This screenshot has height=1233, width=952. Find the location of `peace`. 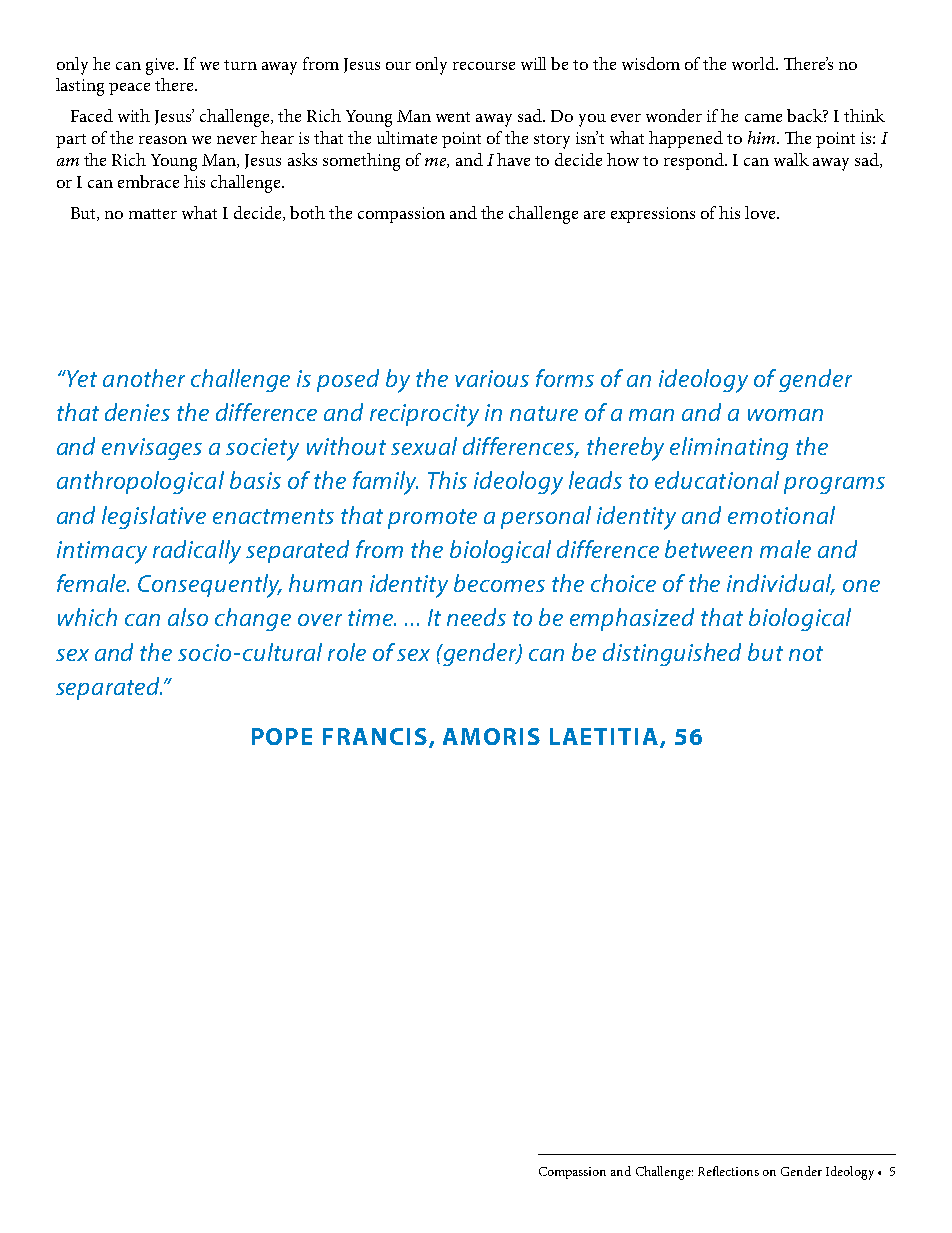

peace is located at coordinates (129, 89).
